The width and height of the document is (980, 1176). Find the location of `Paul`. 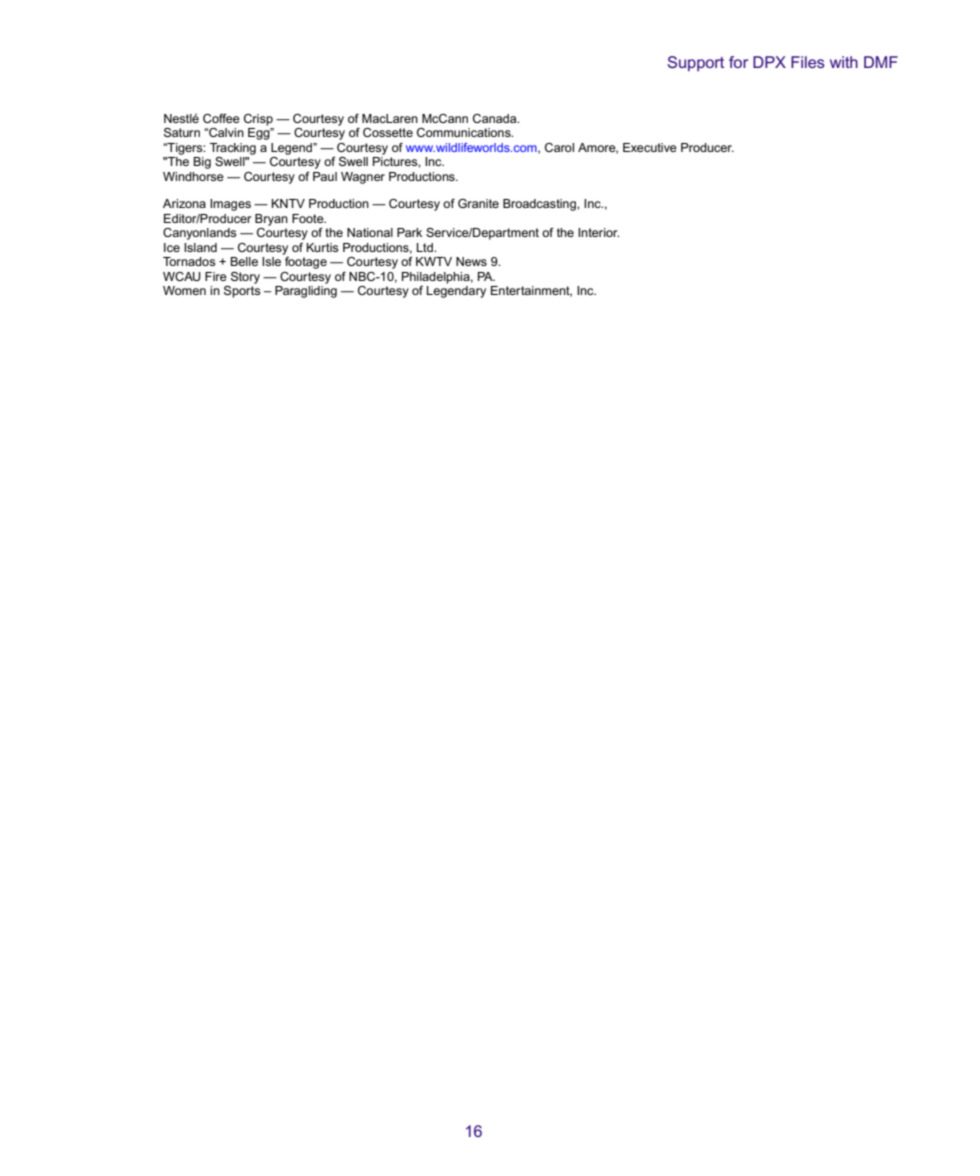

Paul is located at coordinates (325, 176).
